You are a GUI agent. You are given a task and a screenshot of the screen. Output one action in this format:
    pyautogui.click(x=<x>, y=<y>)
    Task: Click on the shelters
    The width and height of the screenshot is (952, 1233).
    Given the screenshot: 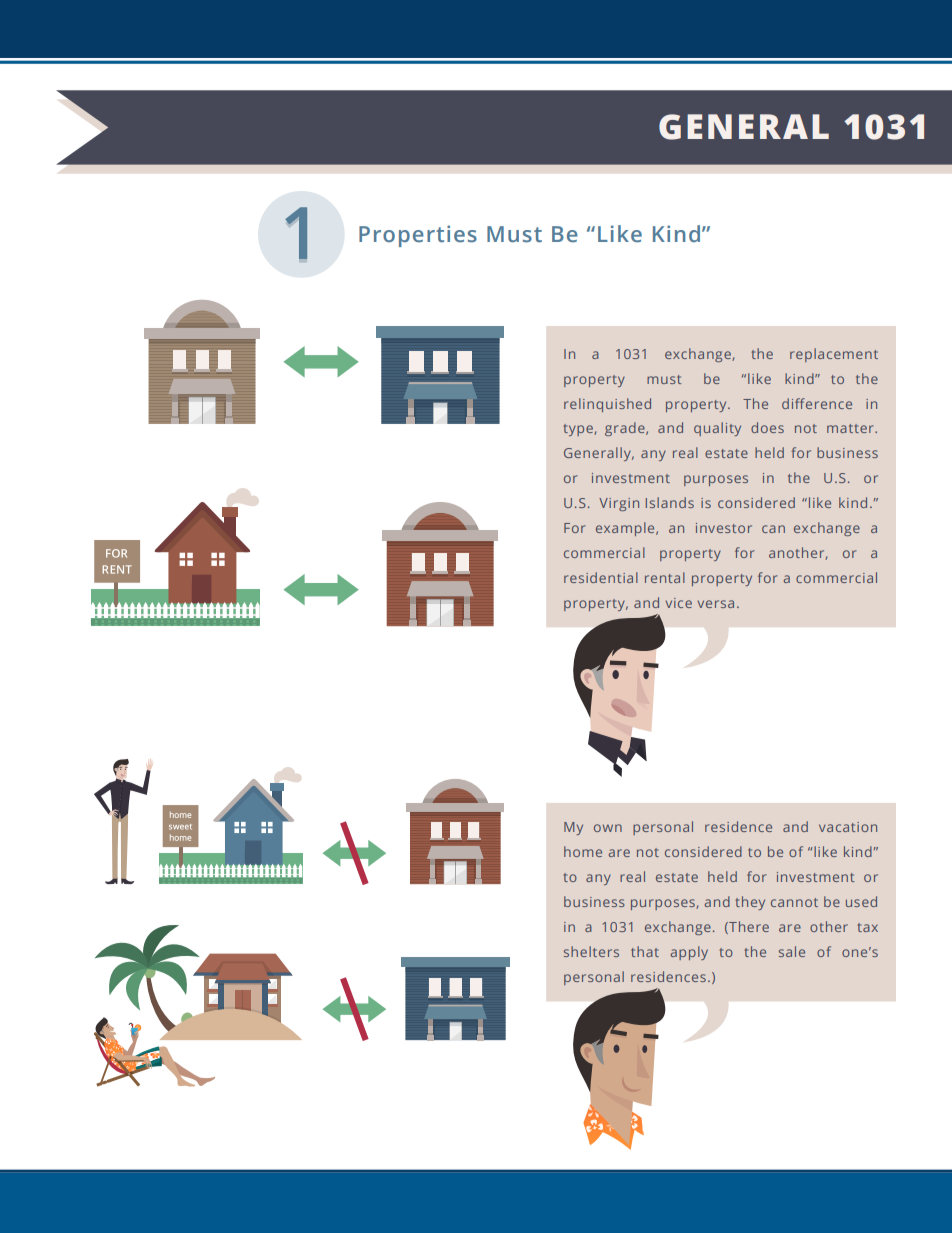 What is the action you would take?
    pyautogui.click(x=591, y=951)
